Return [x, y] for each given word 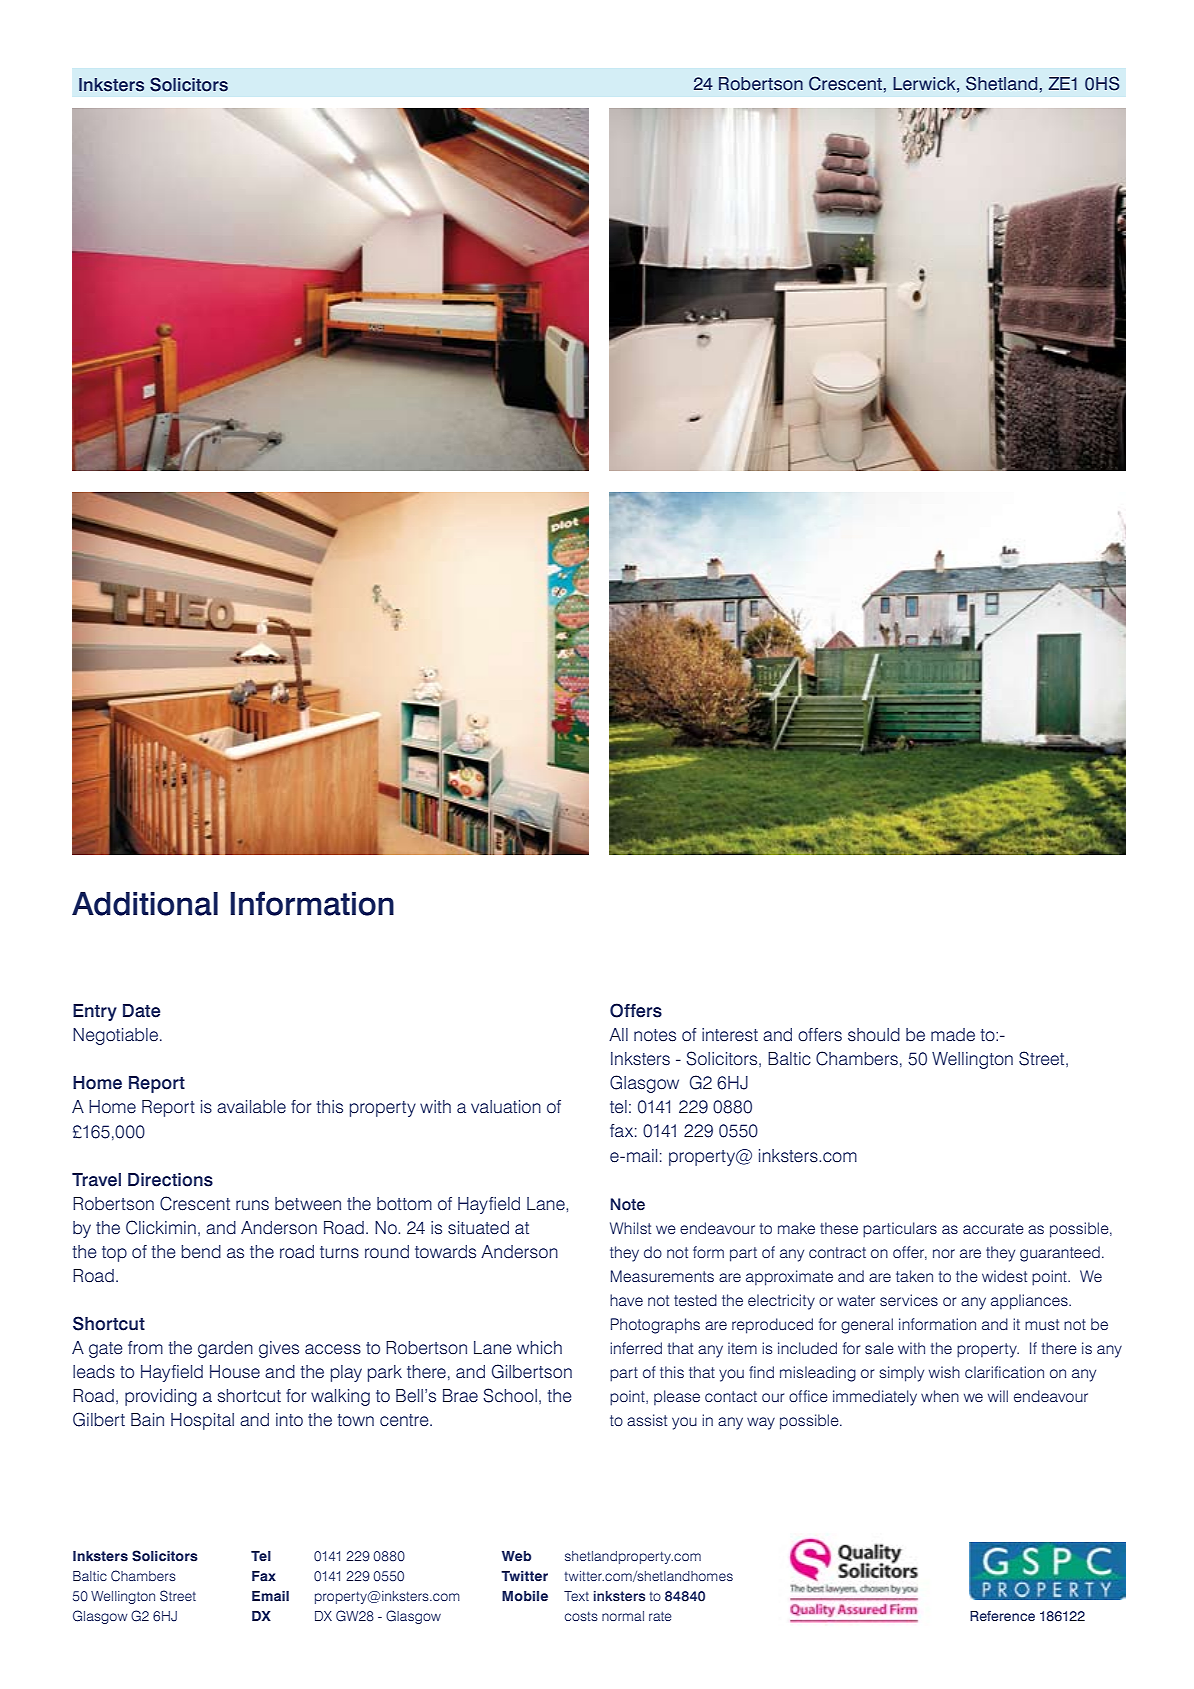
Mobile [525, 1596]
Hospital [202, 1421]
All [618, 1034]
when [940, 1396]
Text [576, 1596]
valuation [506, 1107]
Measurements [662, 1276]
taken [914, 1276]
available [251, 1107]
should [874, 1035]
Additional [145, 904]
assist [647, 1420]
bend [201, 1252]
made [953, 1035]
